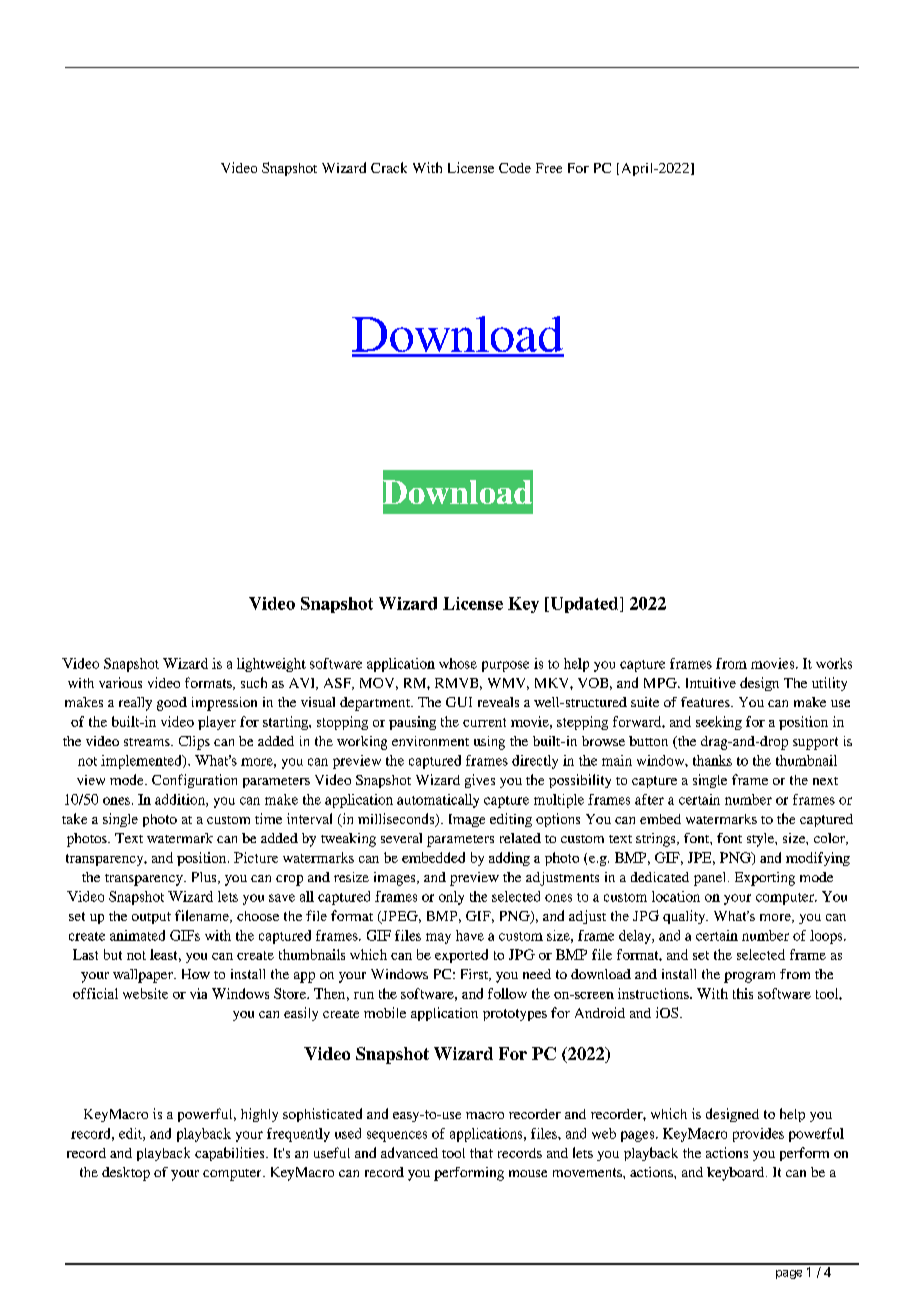 This screenshot has height=1308, width=924. Describe the element at coordinates (515, 168) in the screenshot. I see `Code` at that location.
